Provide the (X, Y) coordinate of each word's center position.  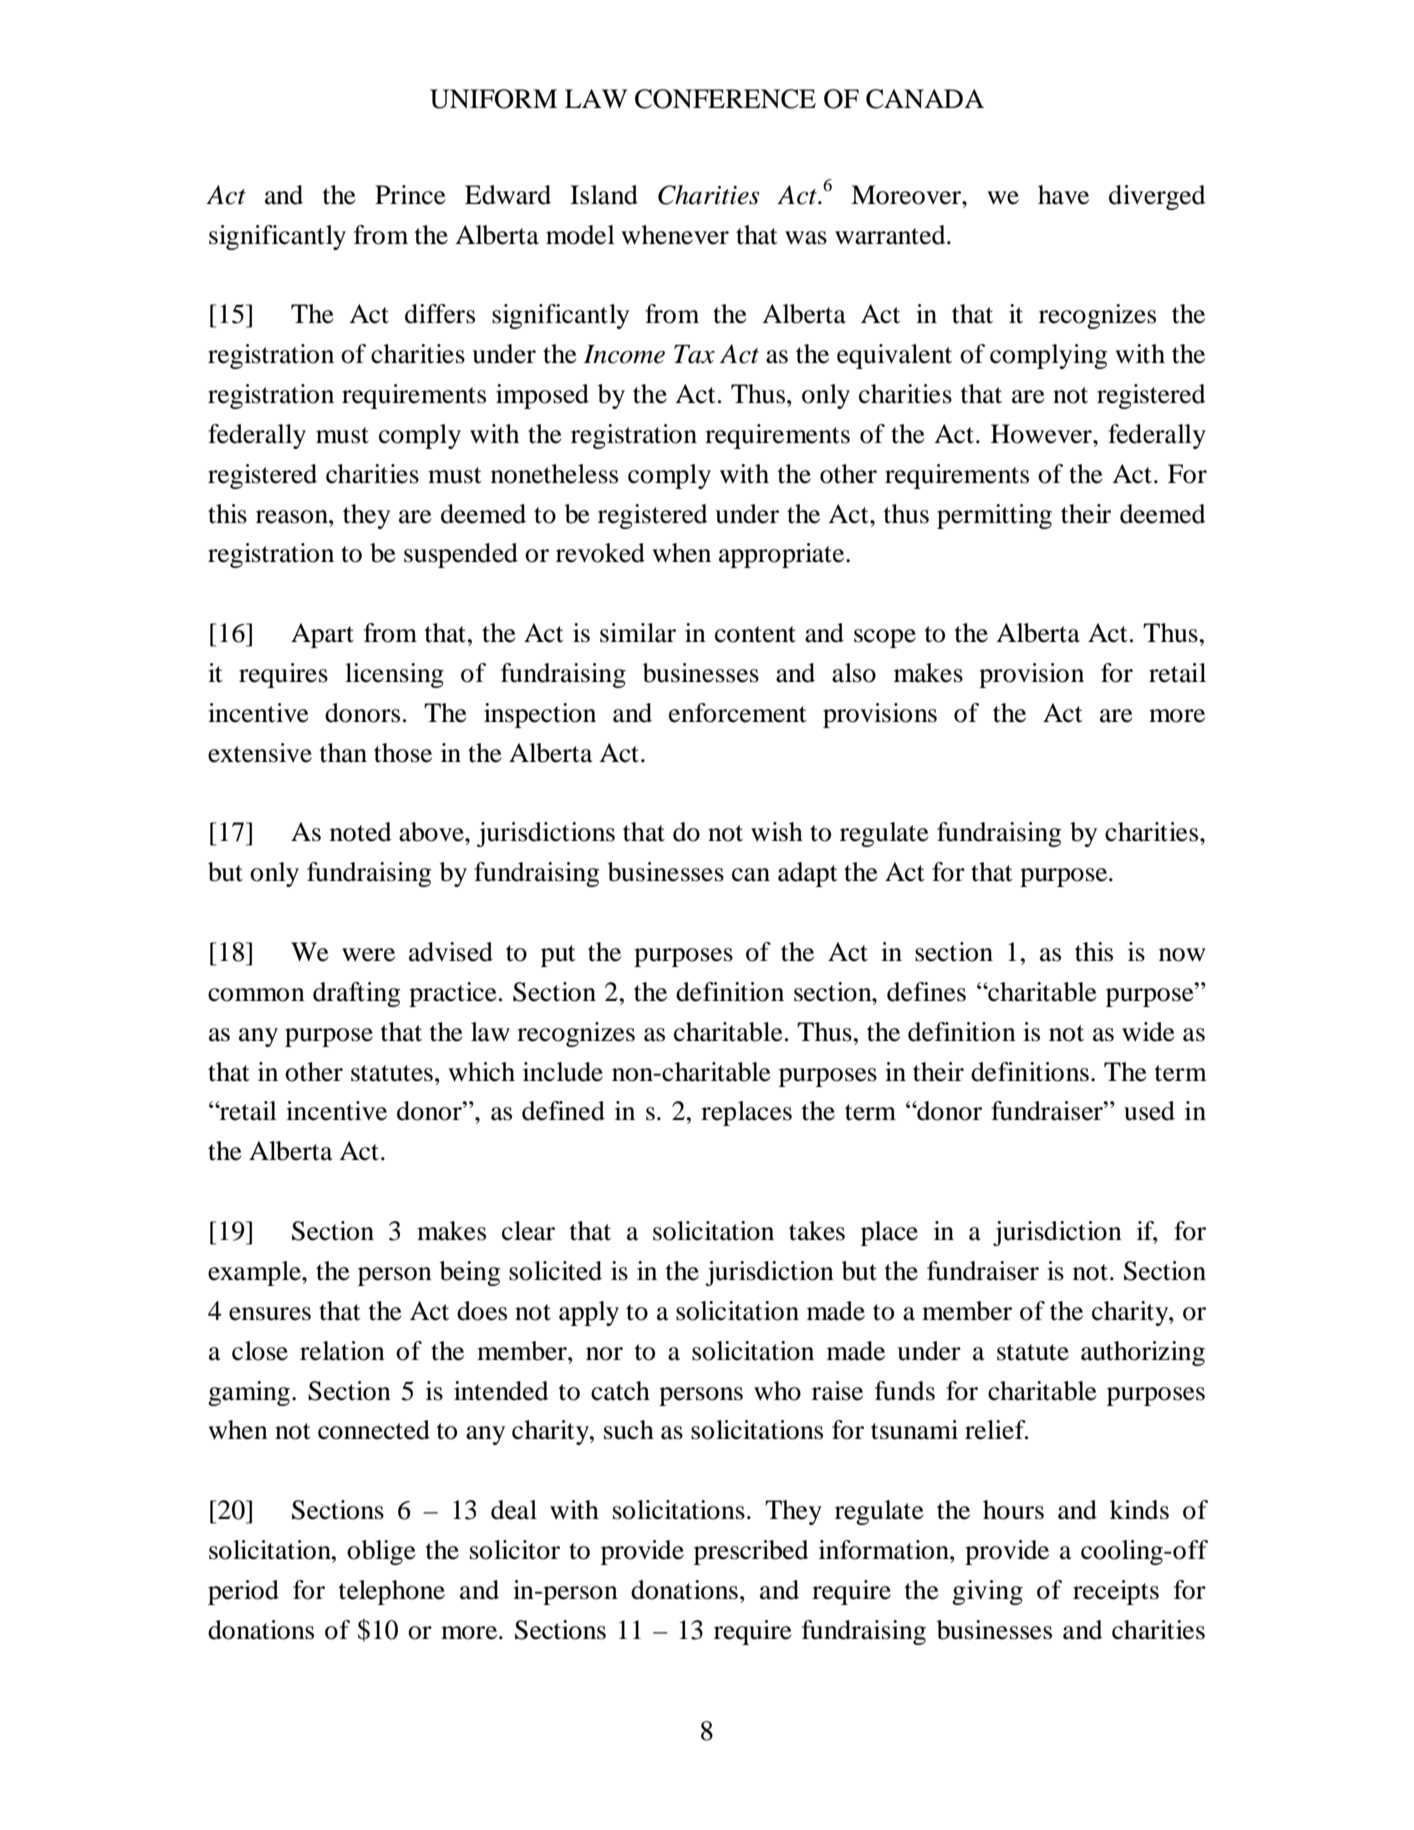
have (1063, 195)
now (1182, 955)
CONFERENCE (725, 99)
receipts (1116, 1592)
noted (361, 832)
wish (777, 832)
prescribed (751, 1552)
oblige (381, 1552)
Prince (410, 195)
